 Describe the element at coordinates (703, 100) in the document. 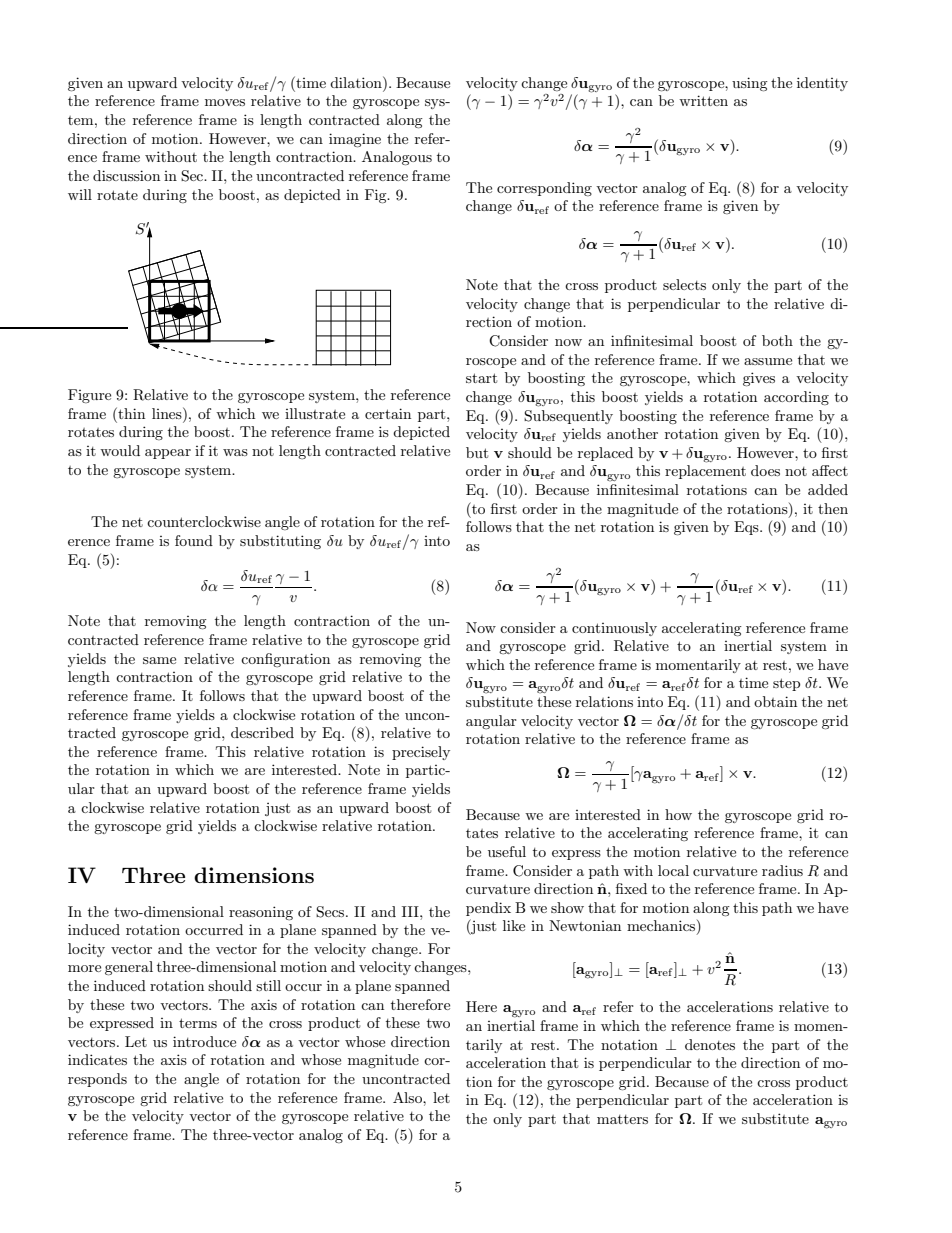

I see `written` at that location.
